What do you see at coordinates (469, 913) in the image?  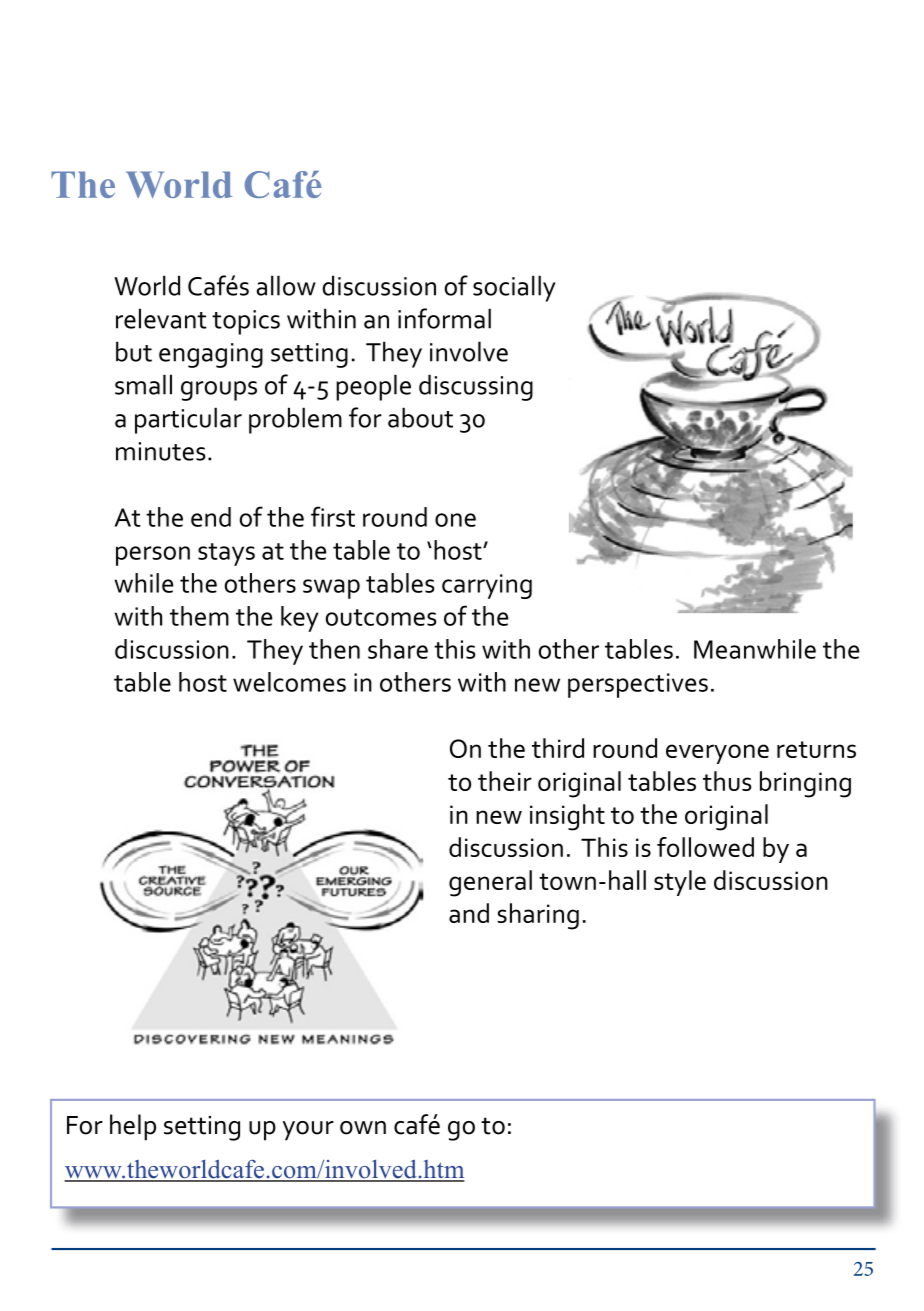 I see `and` at bounding box center [469, 913].
